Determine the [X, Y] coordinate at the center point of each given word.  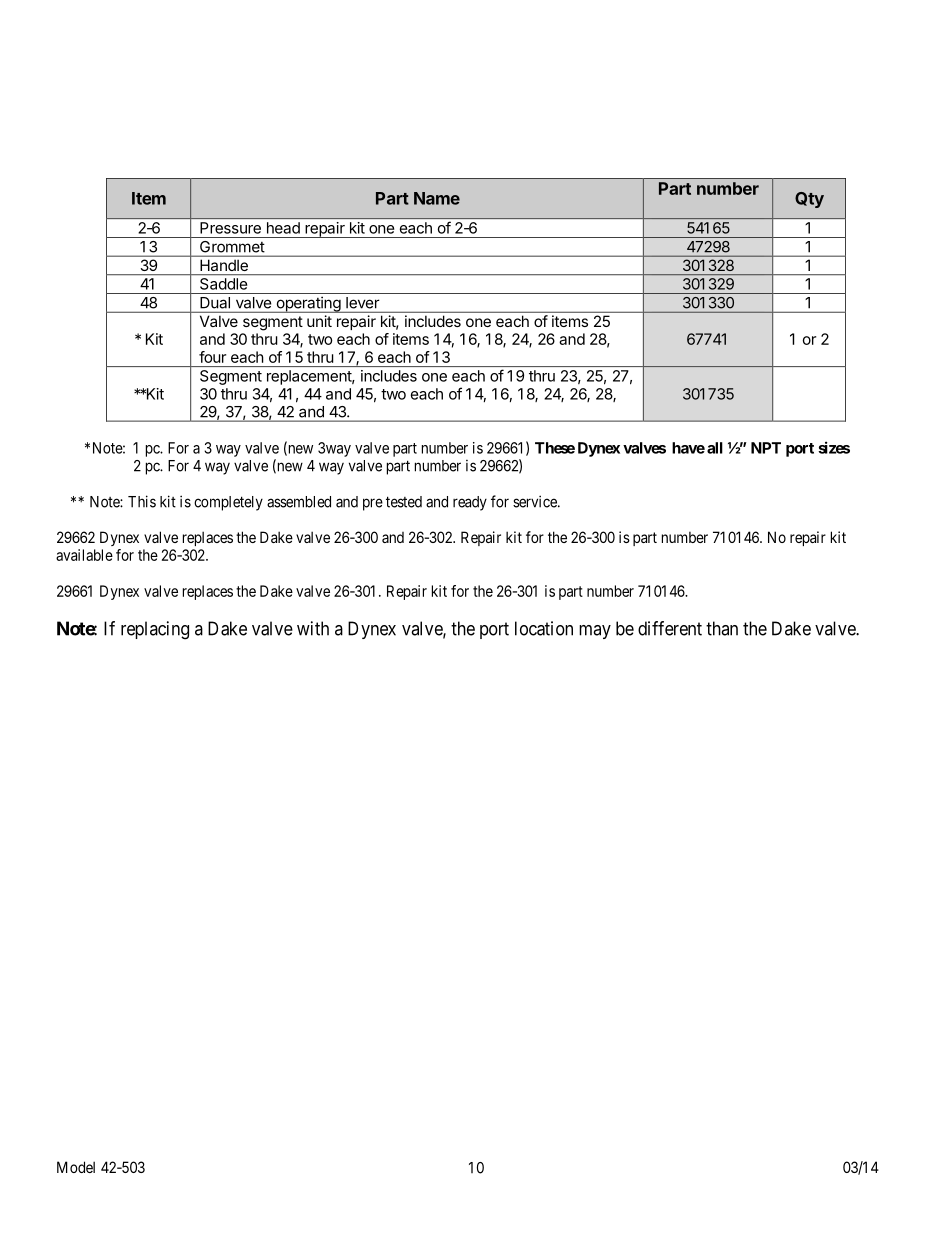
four [212, 357]
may [595, 632]
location [544, 628]
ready [470, 503]
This [142, 501]
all [715, 448]
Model [76, 1167]
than [722, 628]
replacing [155, 630]
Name [437, 198]
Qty [809, 200]
